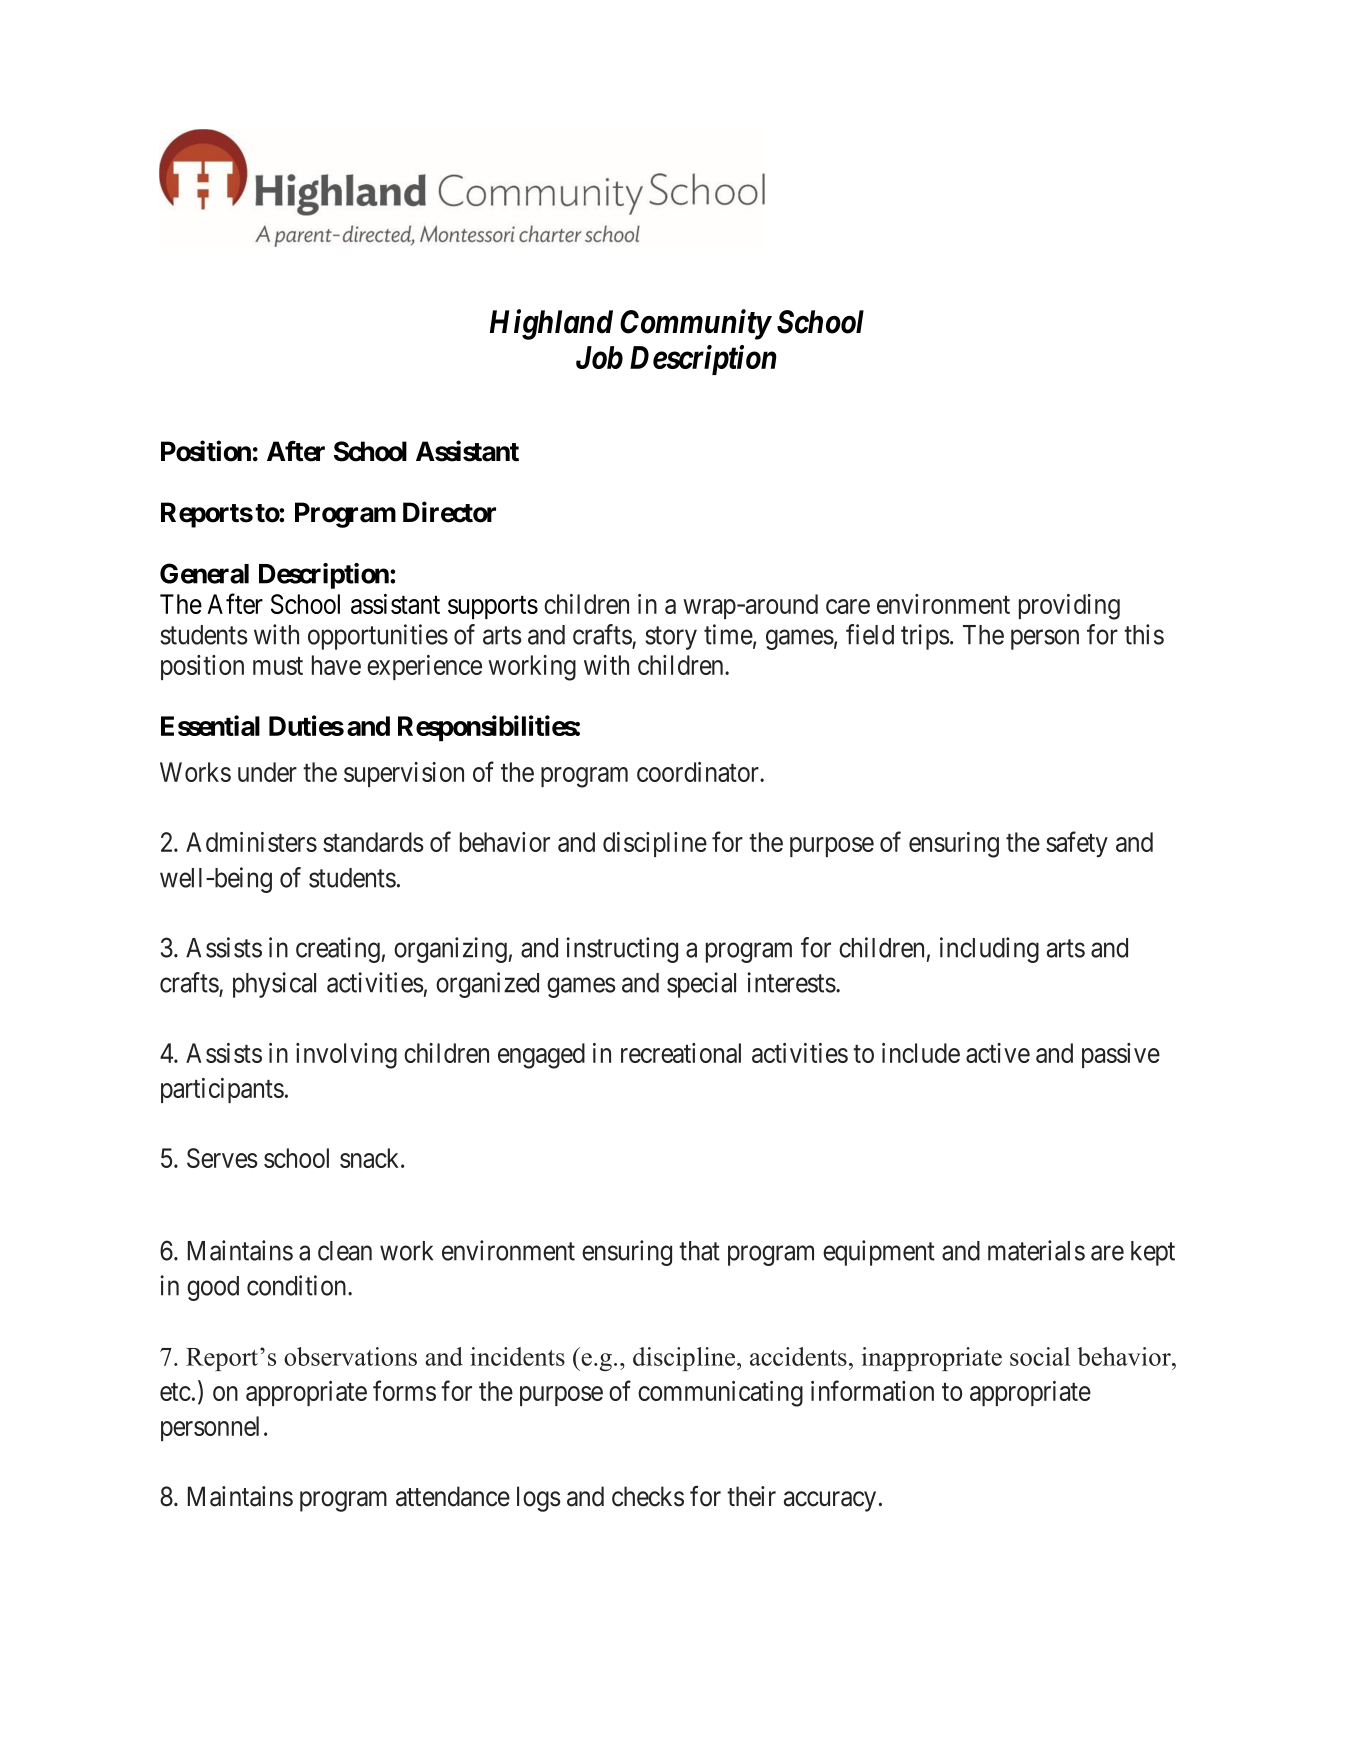 The width and height of the page is (1354, 1752). I want to click on Director, so click(449, 512).
